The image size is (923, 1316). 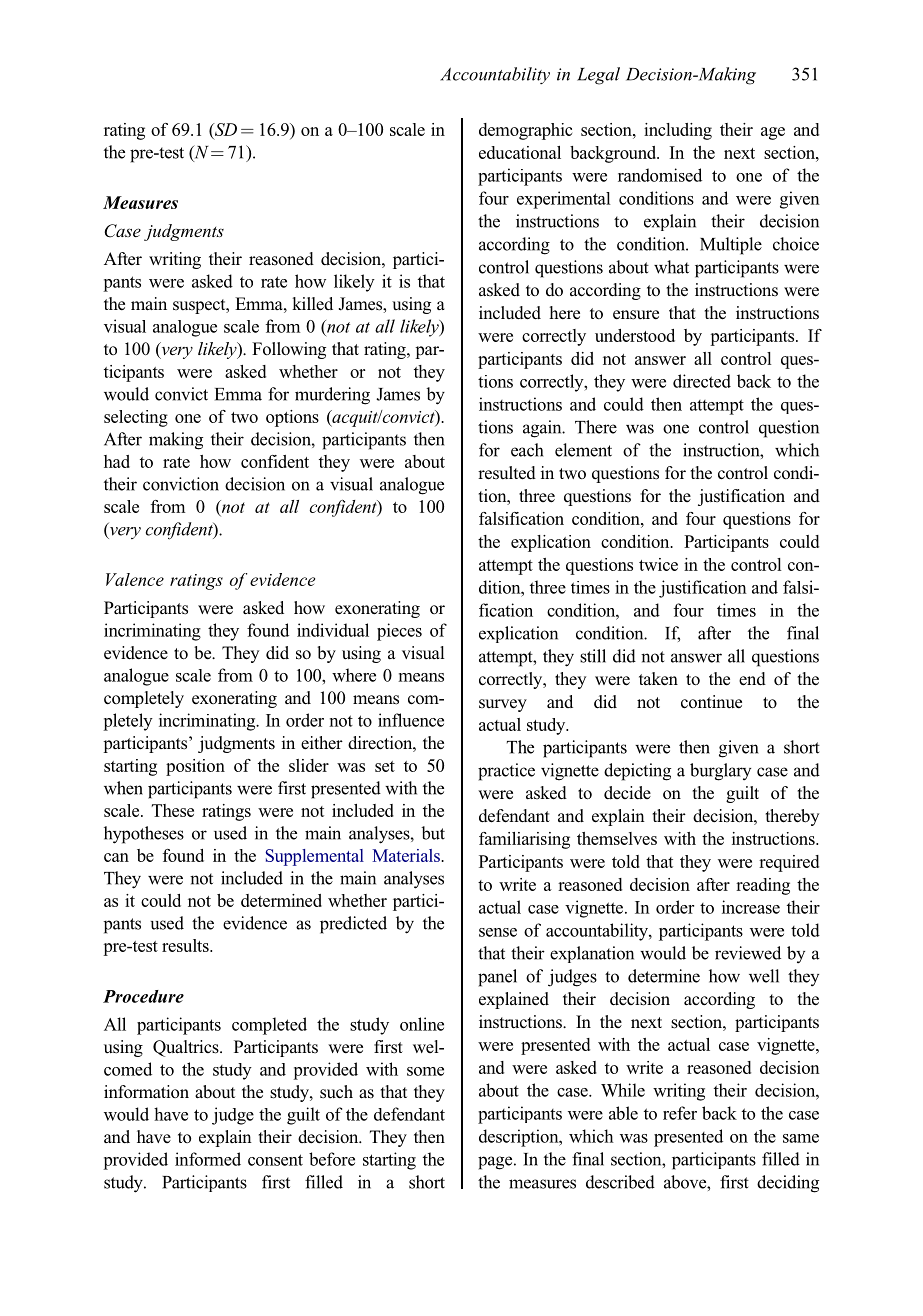 What do you see at coordinates (678, 131) in the page?
I see `including` at bounding box center [678, 131].
